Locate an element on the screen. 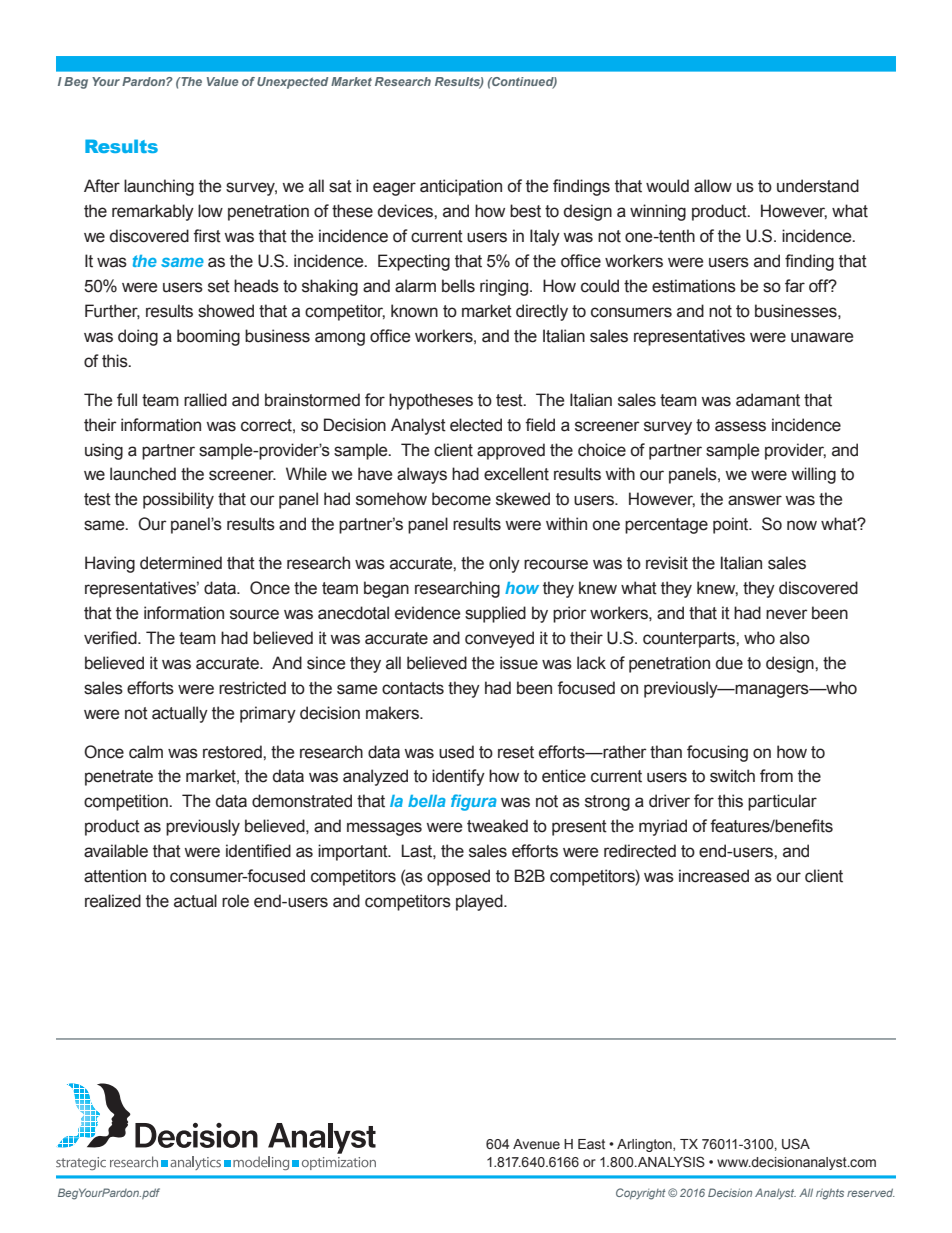 This screenshot has width=952, height=1233. anticipation is located at coordinates (461, 187).
